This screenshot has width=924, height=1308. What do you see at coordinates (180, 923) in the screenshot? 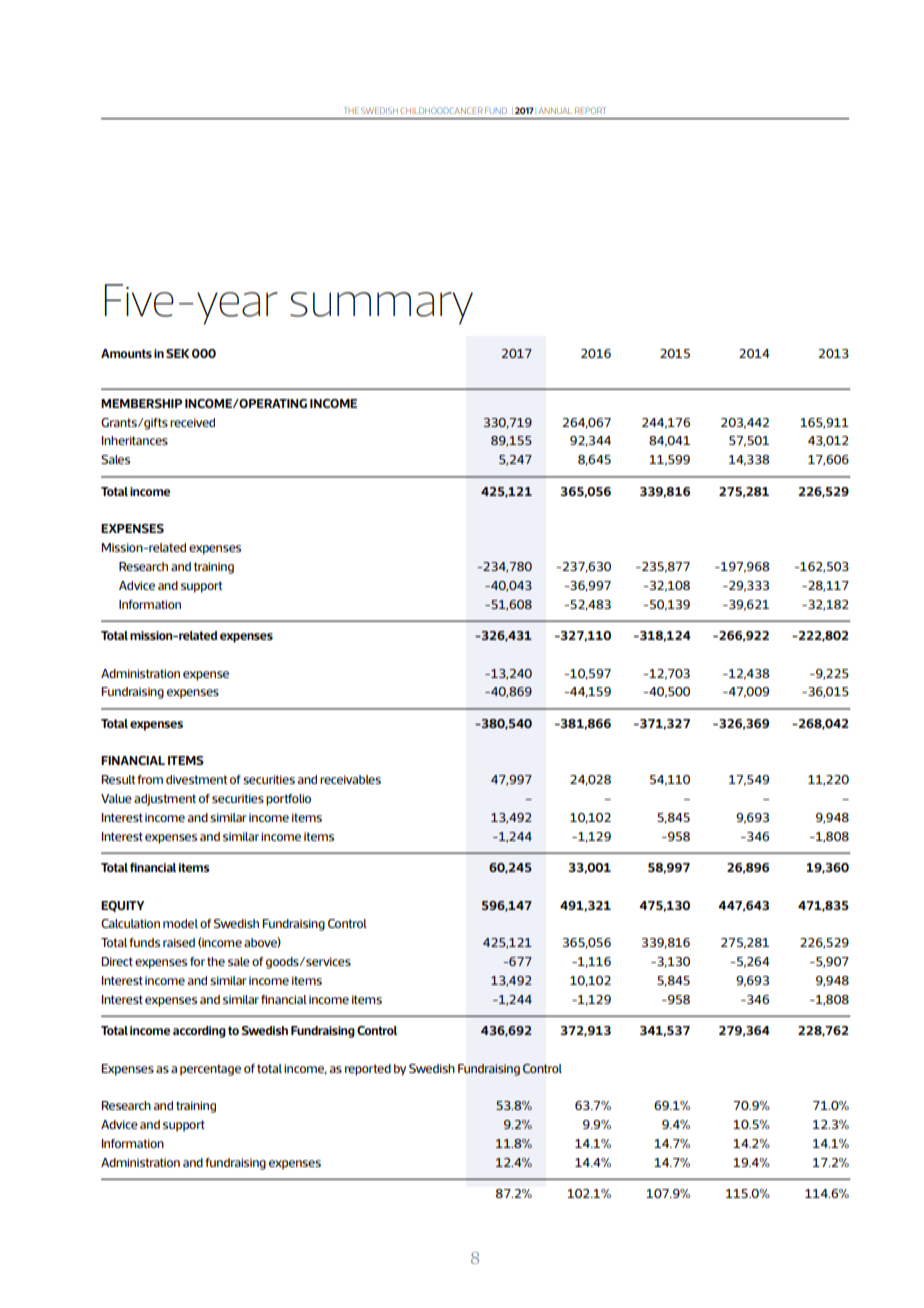
I see `model` at bounding box center [180, 923].
